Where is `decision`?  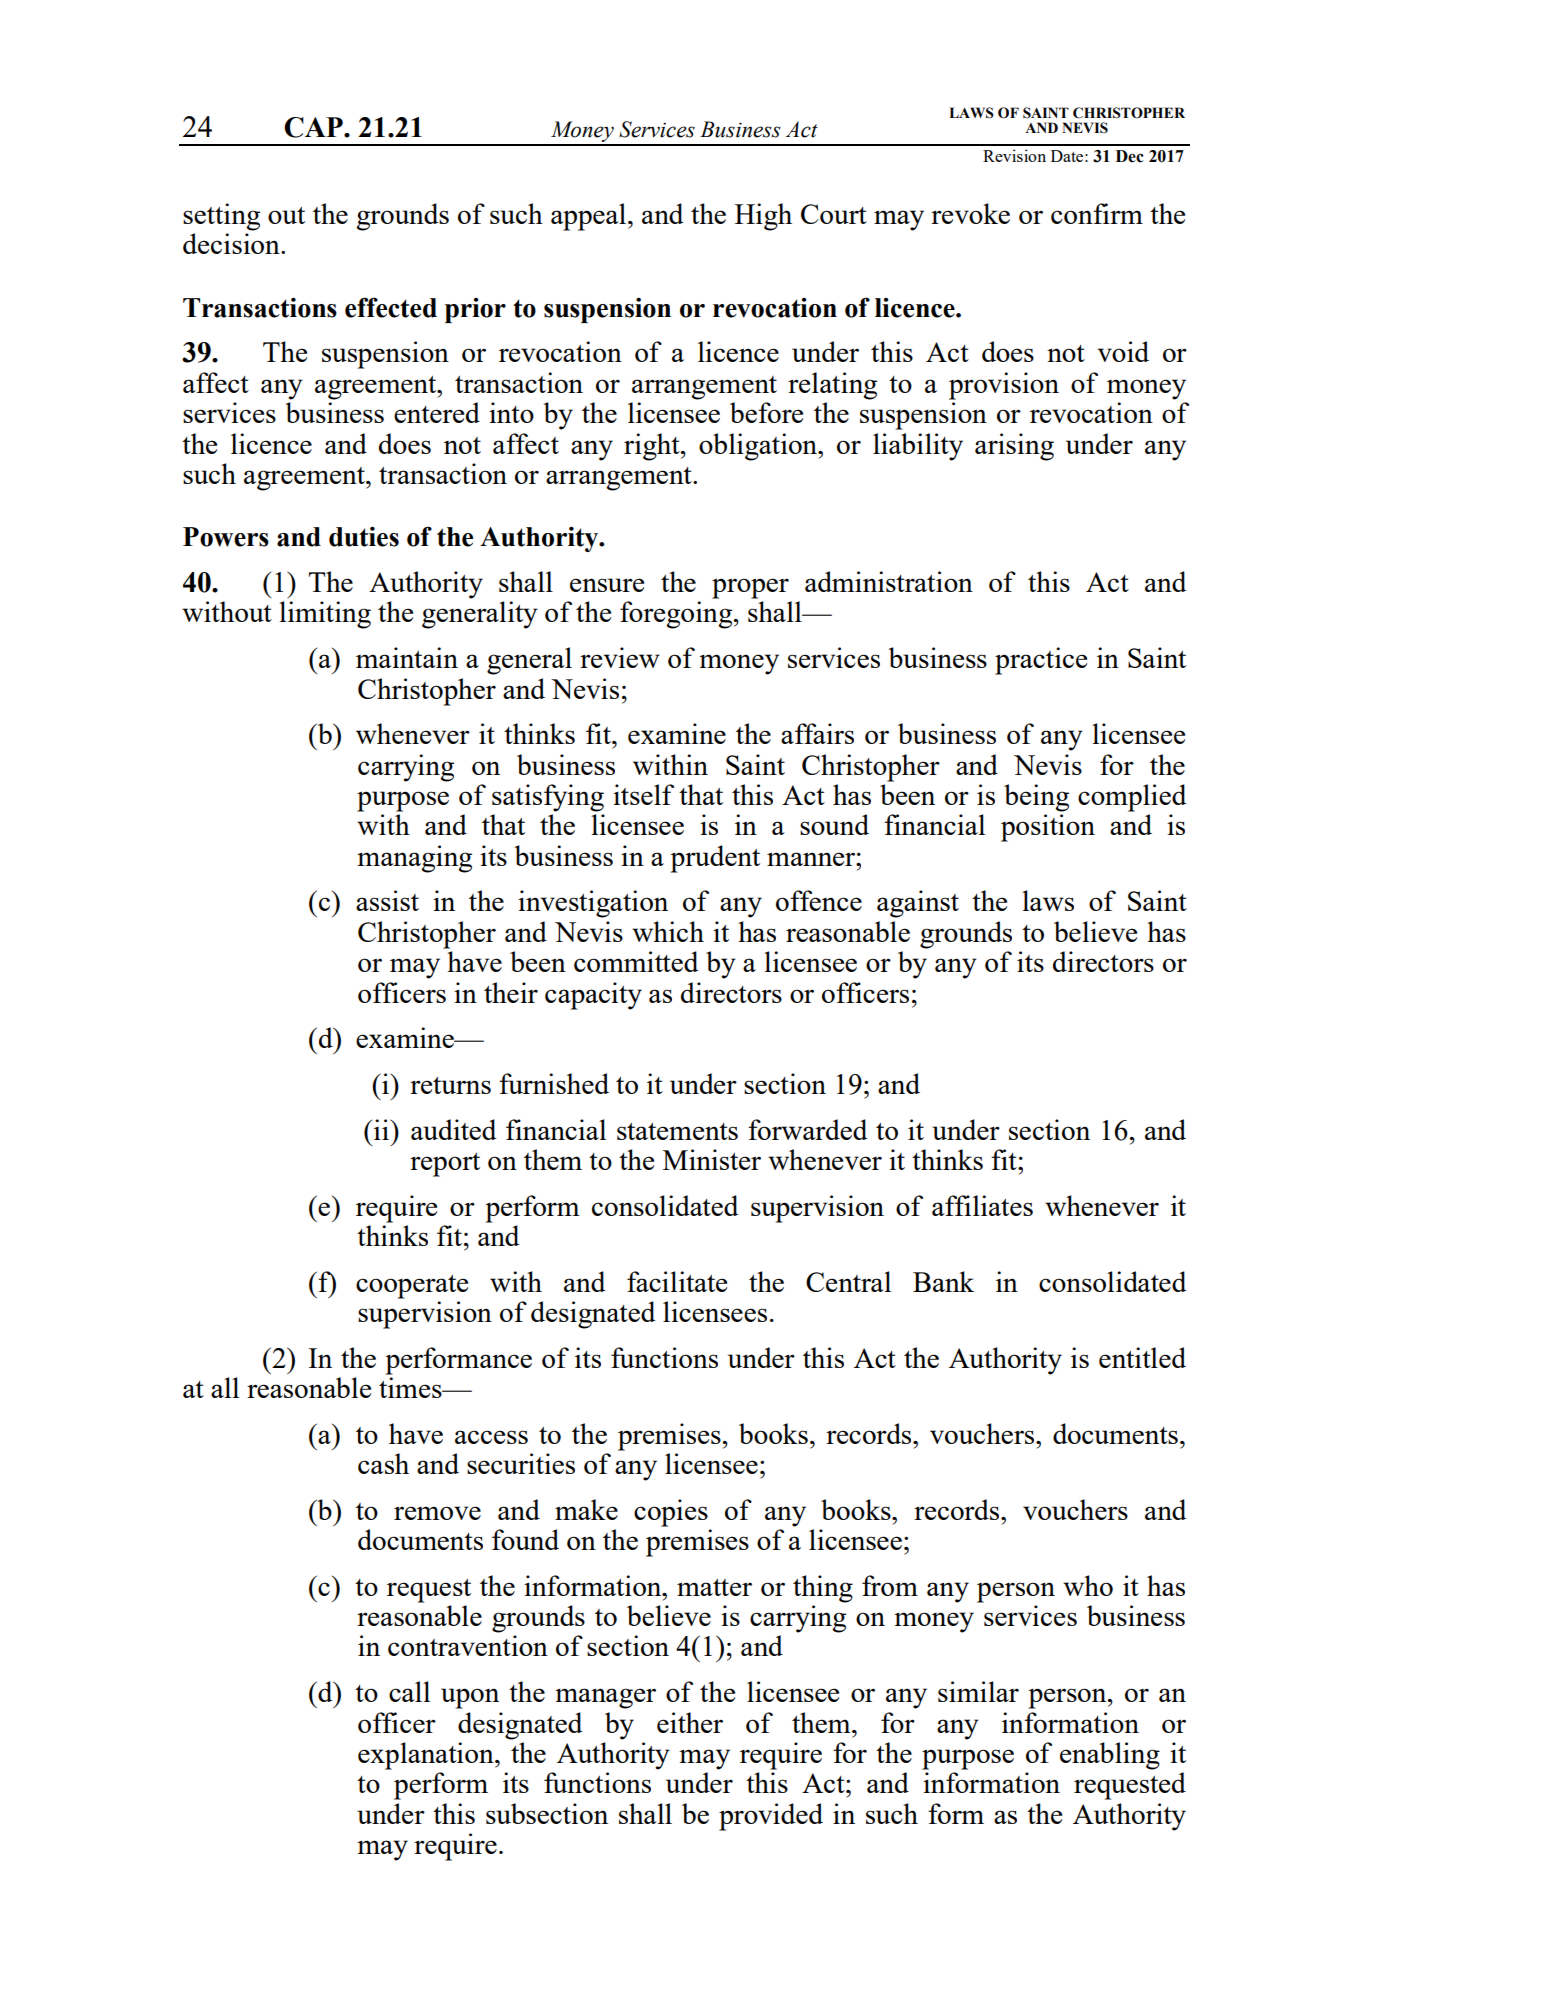 decision is located at coordinates (232, 243).
